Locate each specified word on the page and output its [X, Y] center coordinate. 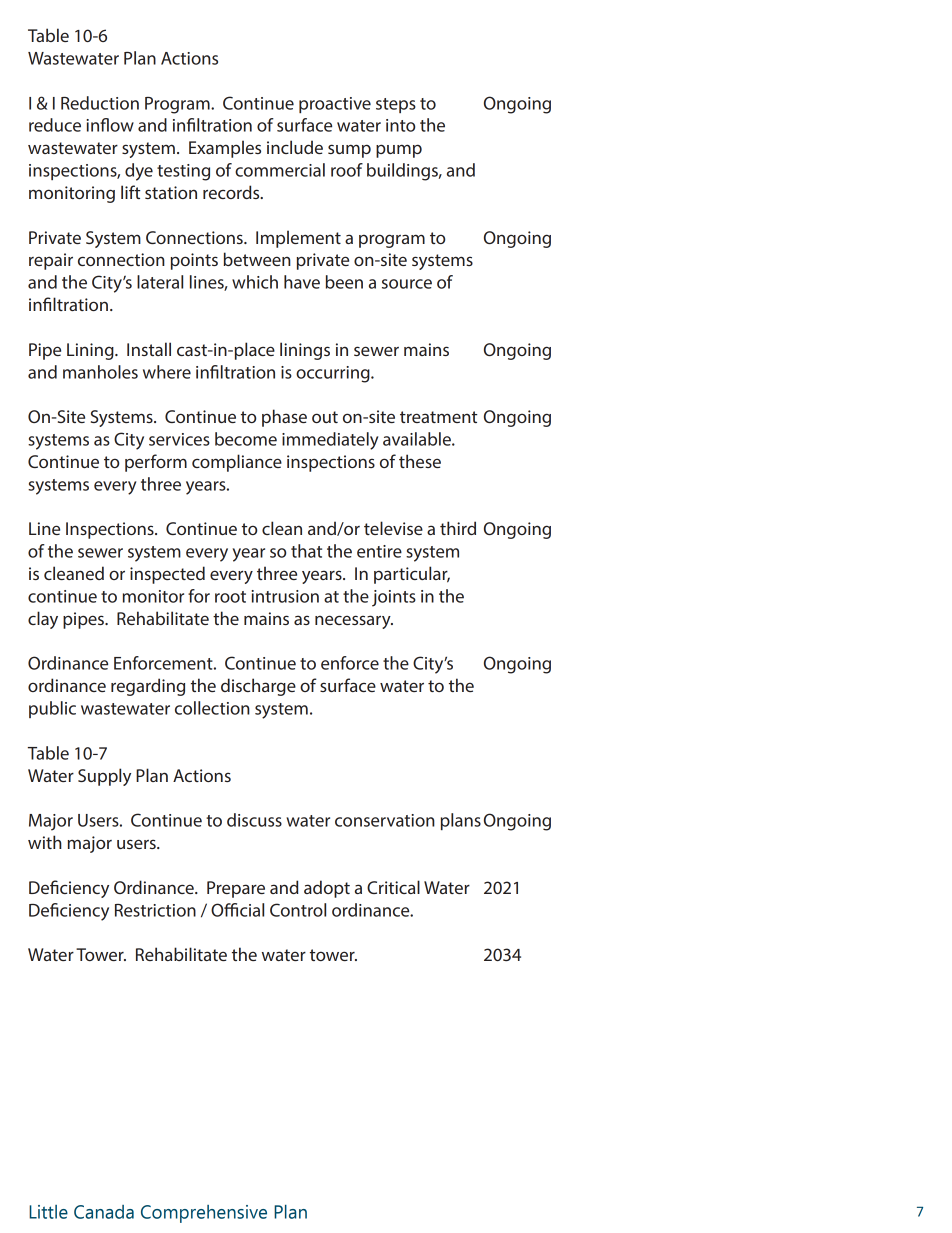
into [400, 125]
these [420, 461]
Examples [225, 149]
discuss [254, 820]
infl [97, 125]
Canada [104, 1212]
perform [156, 463]
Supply [104, 777]
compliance [237, 463]
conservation [385, 820]
